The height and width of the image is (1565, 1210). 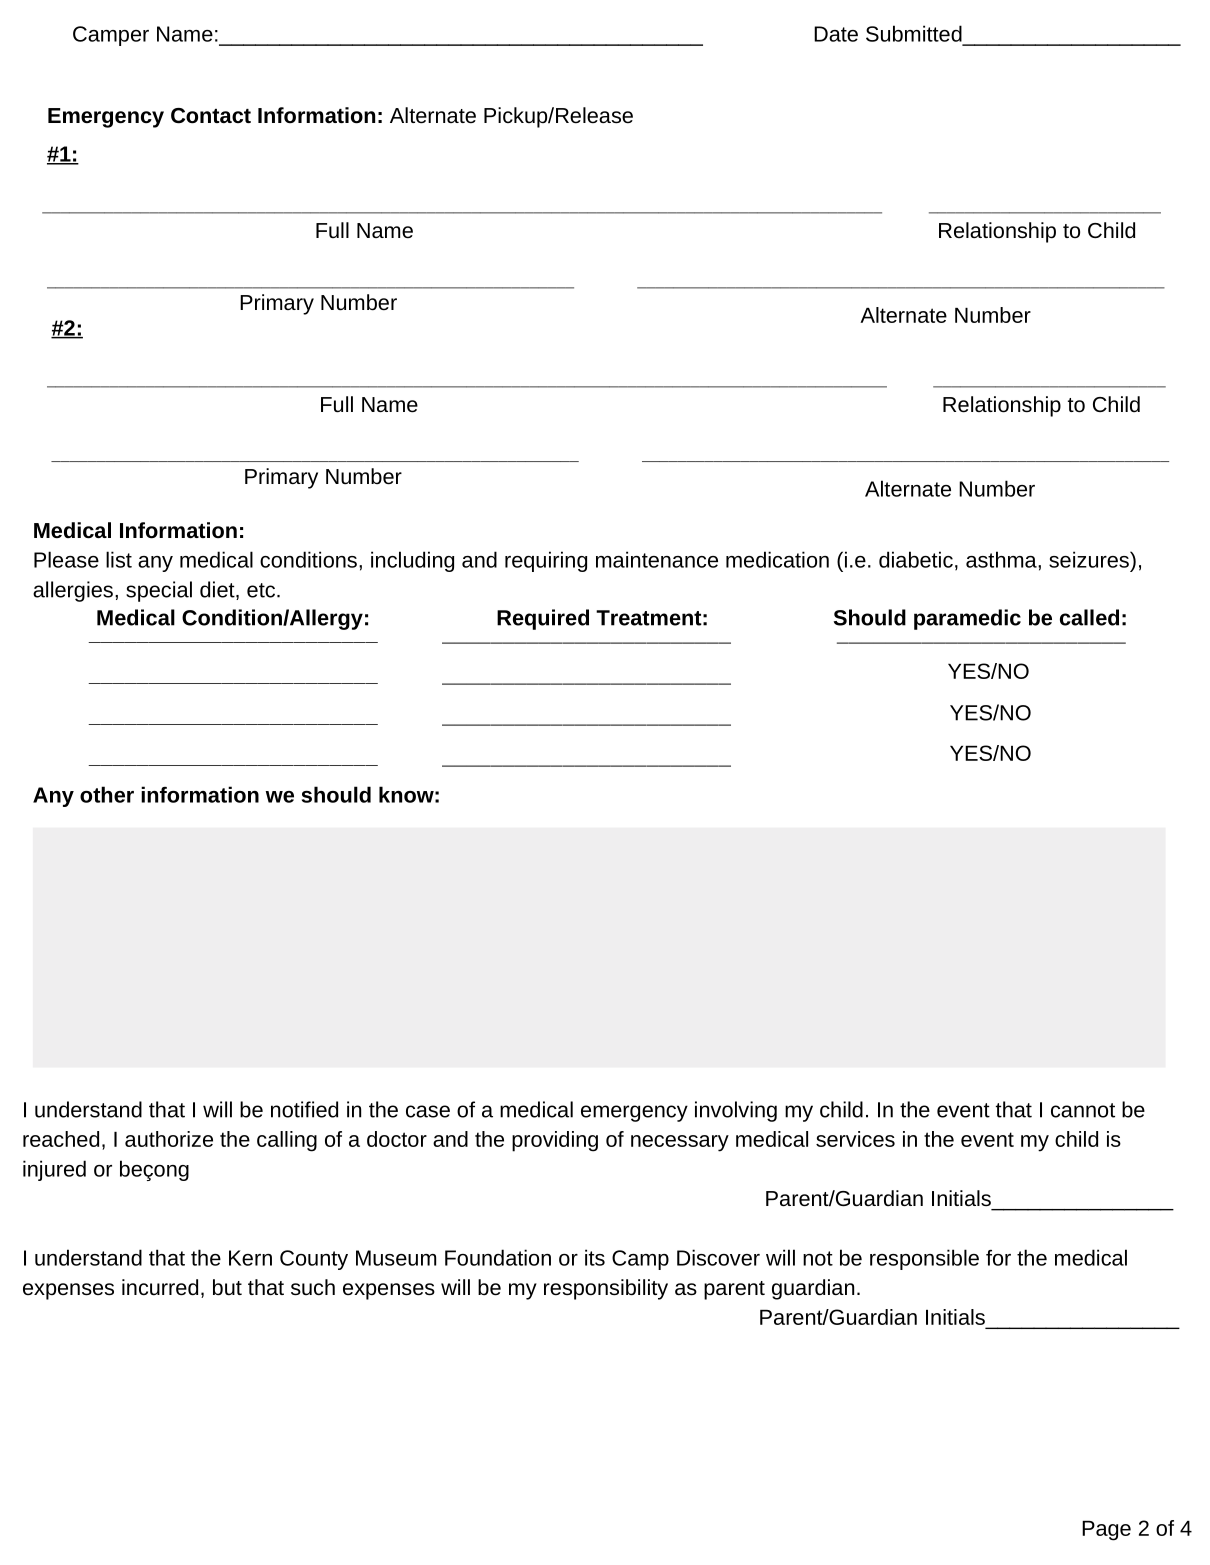 I want to click on incurred, so click(x=160, y=1287).
